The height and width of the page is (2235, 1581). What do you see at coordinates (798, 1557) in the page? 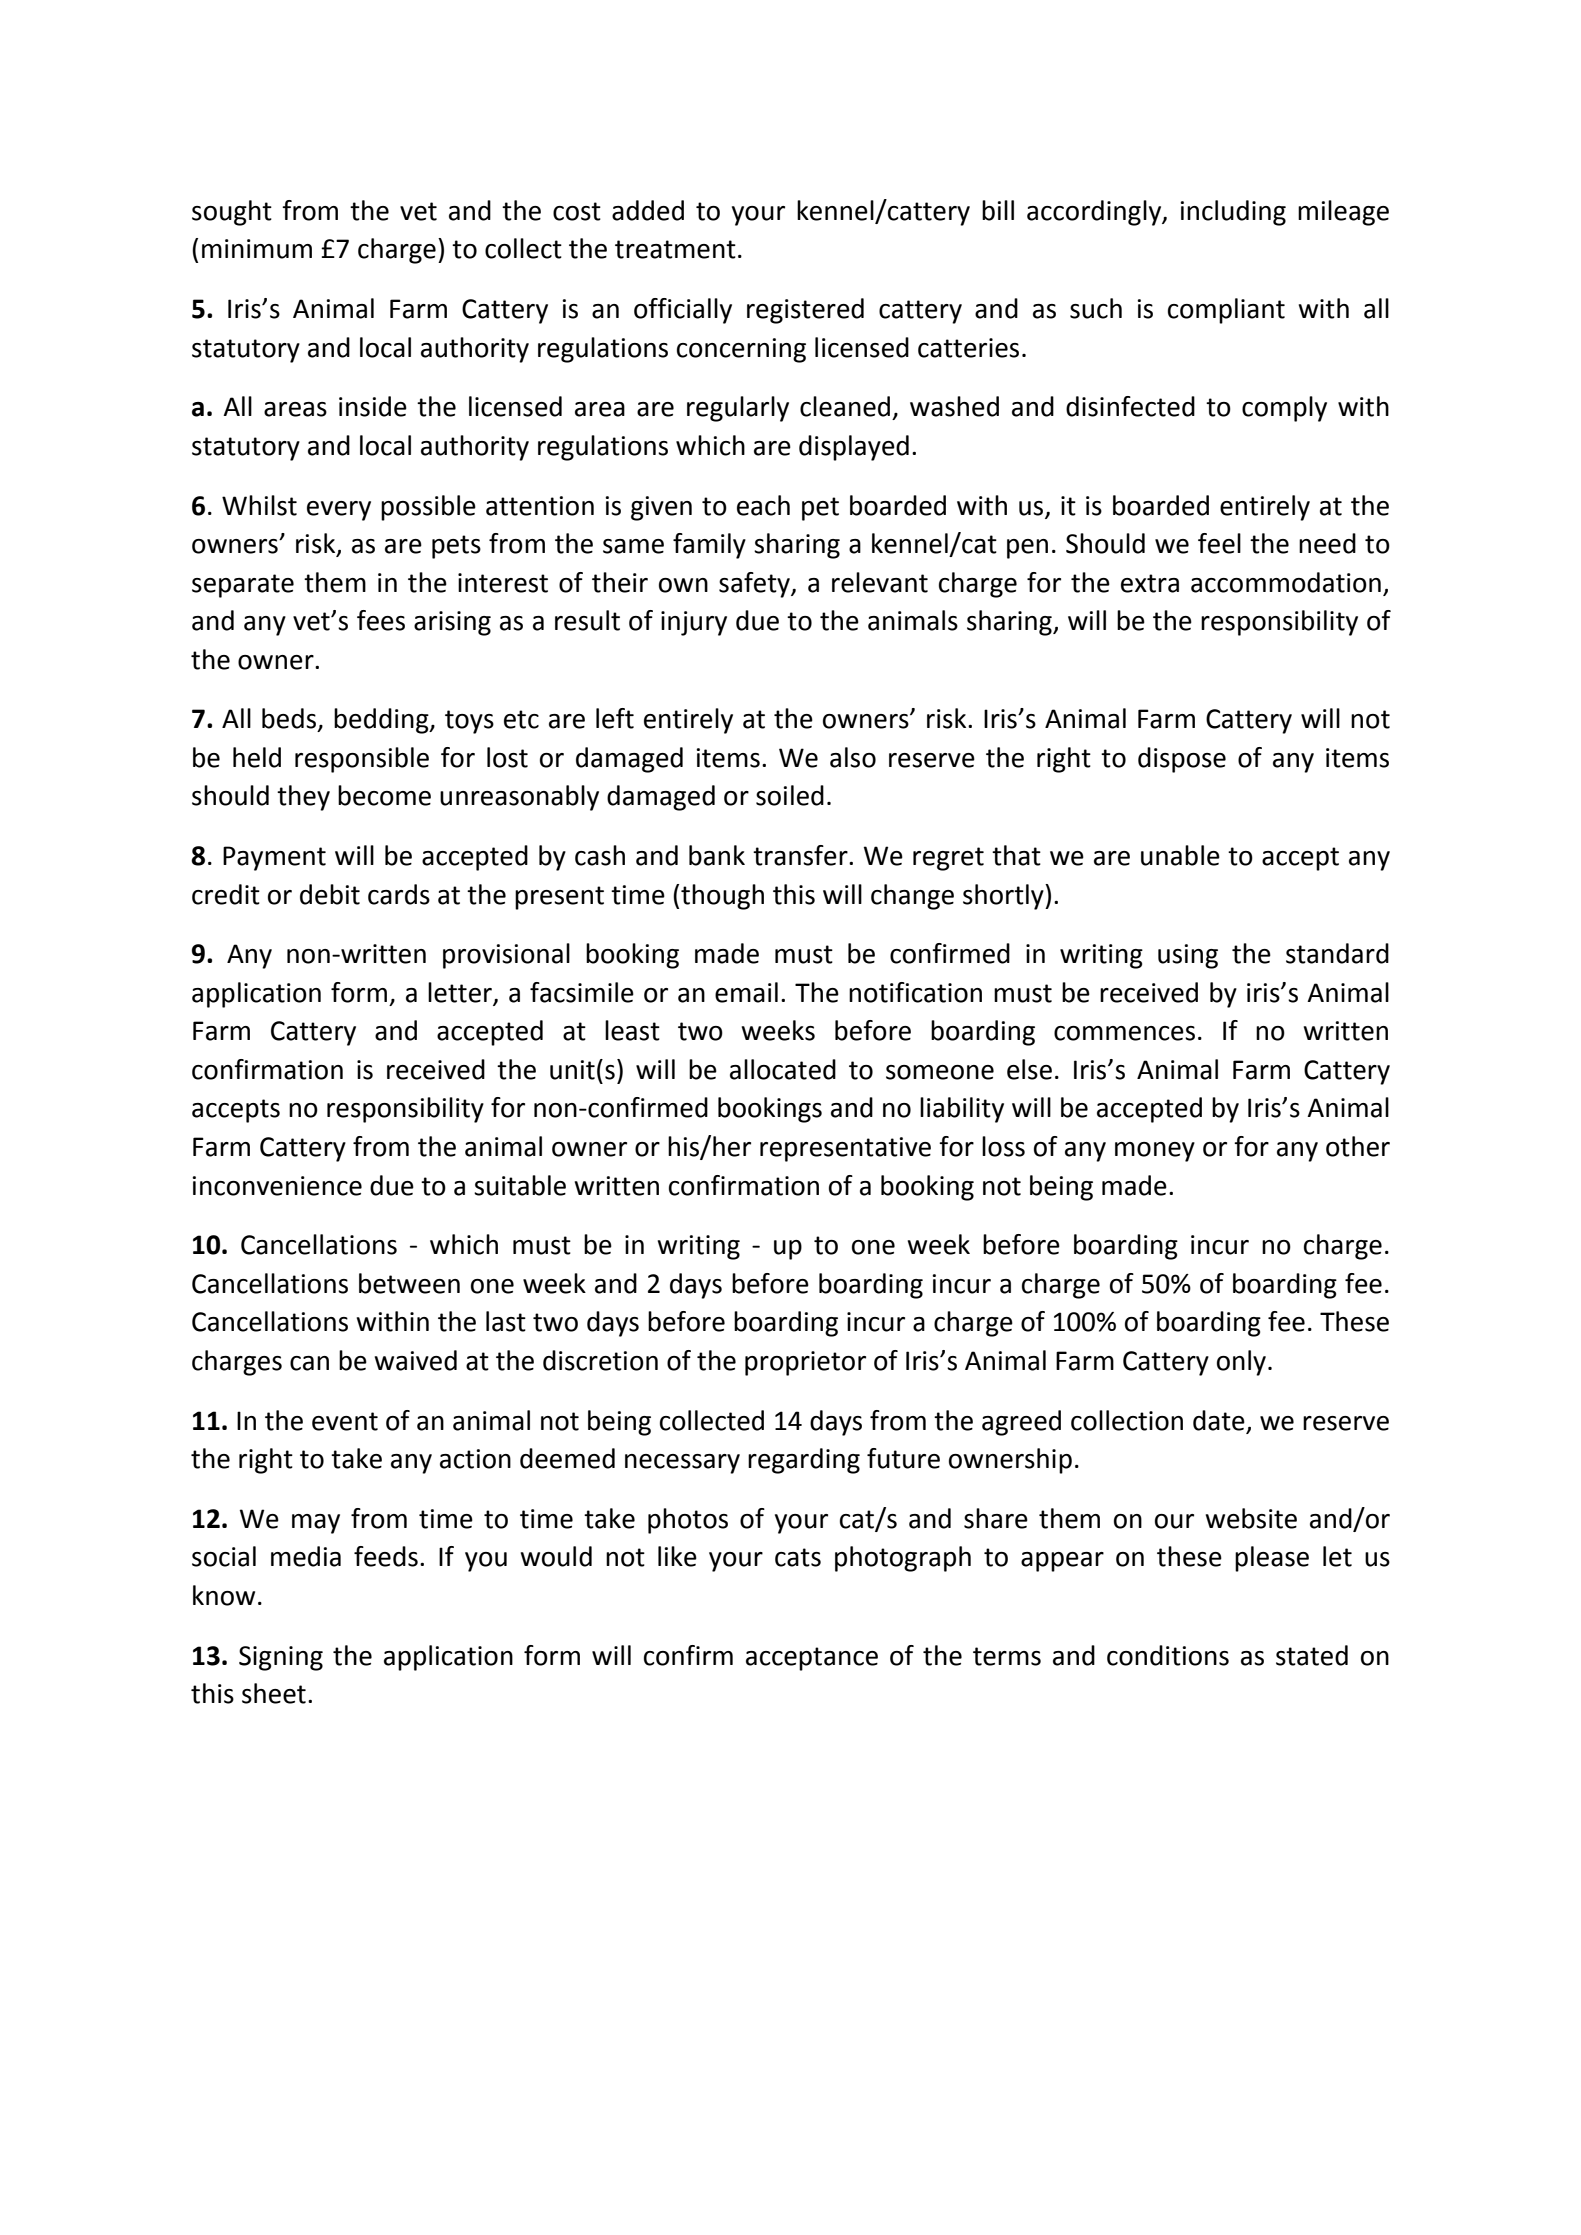
I see `cats` at bounding box center [798, 1557].
